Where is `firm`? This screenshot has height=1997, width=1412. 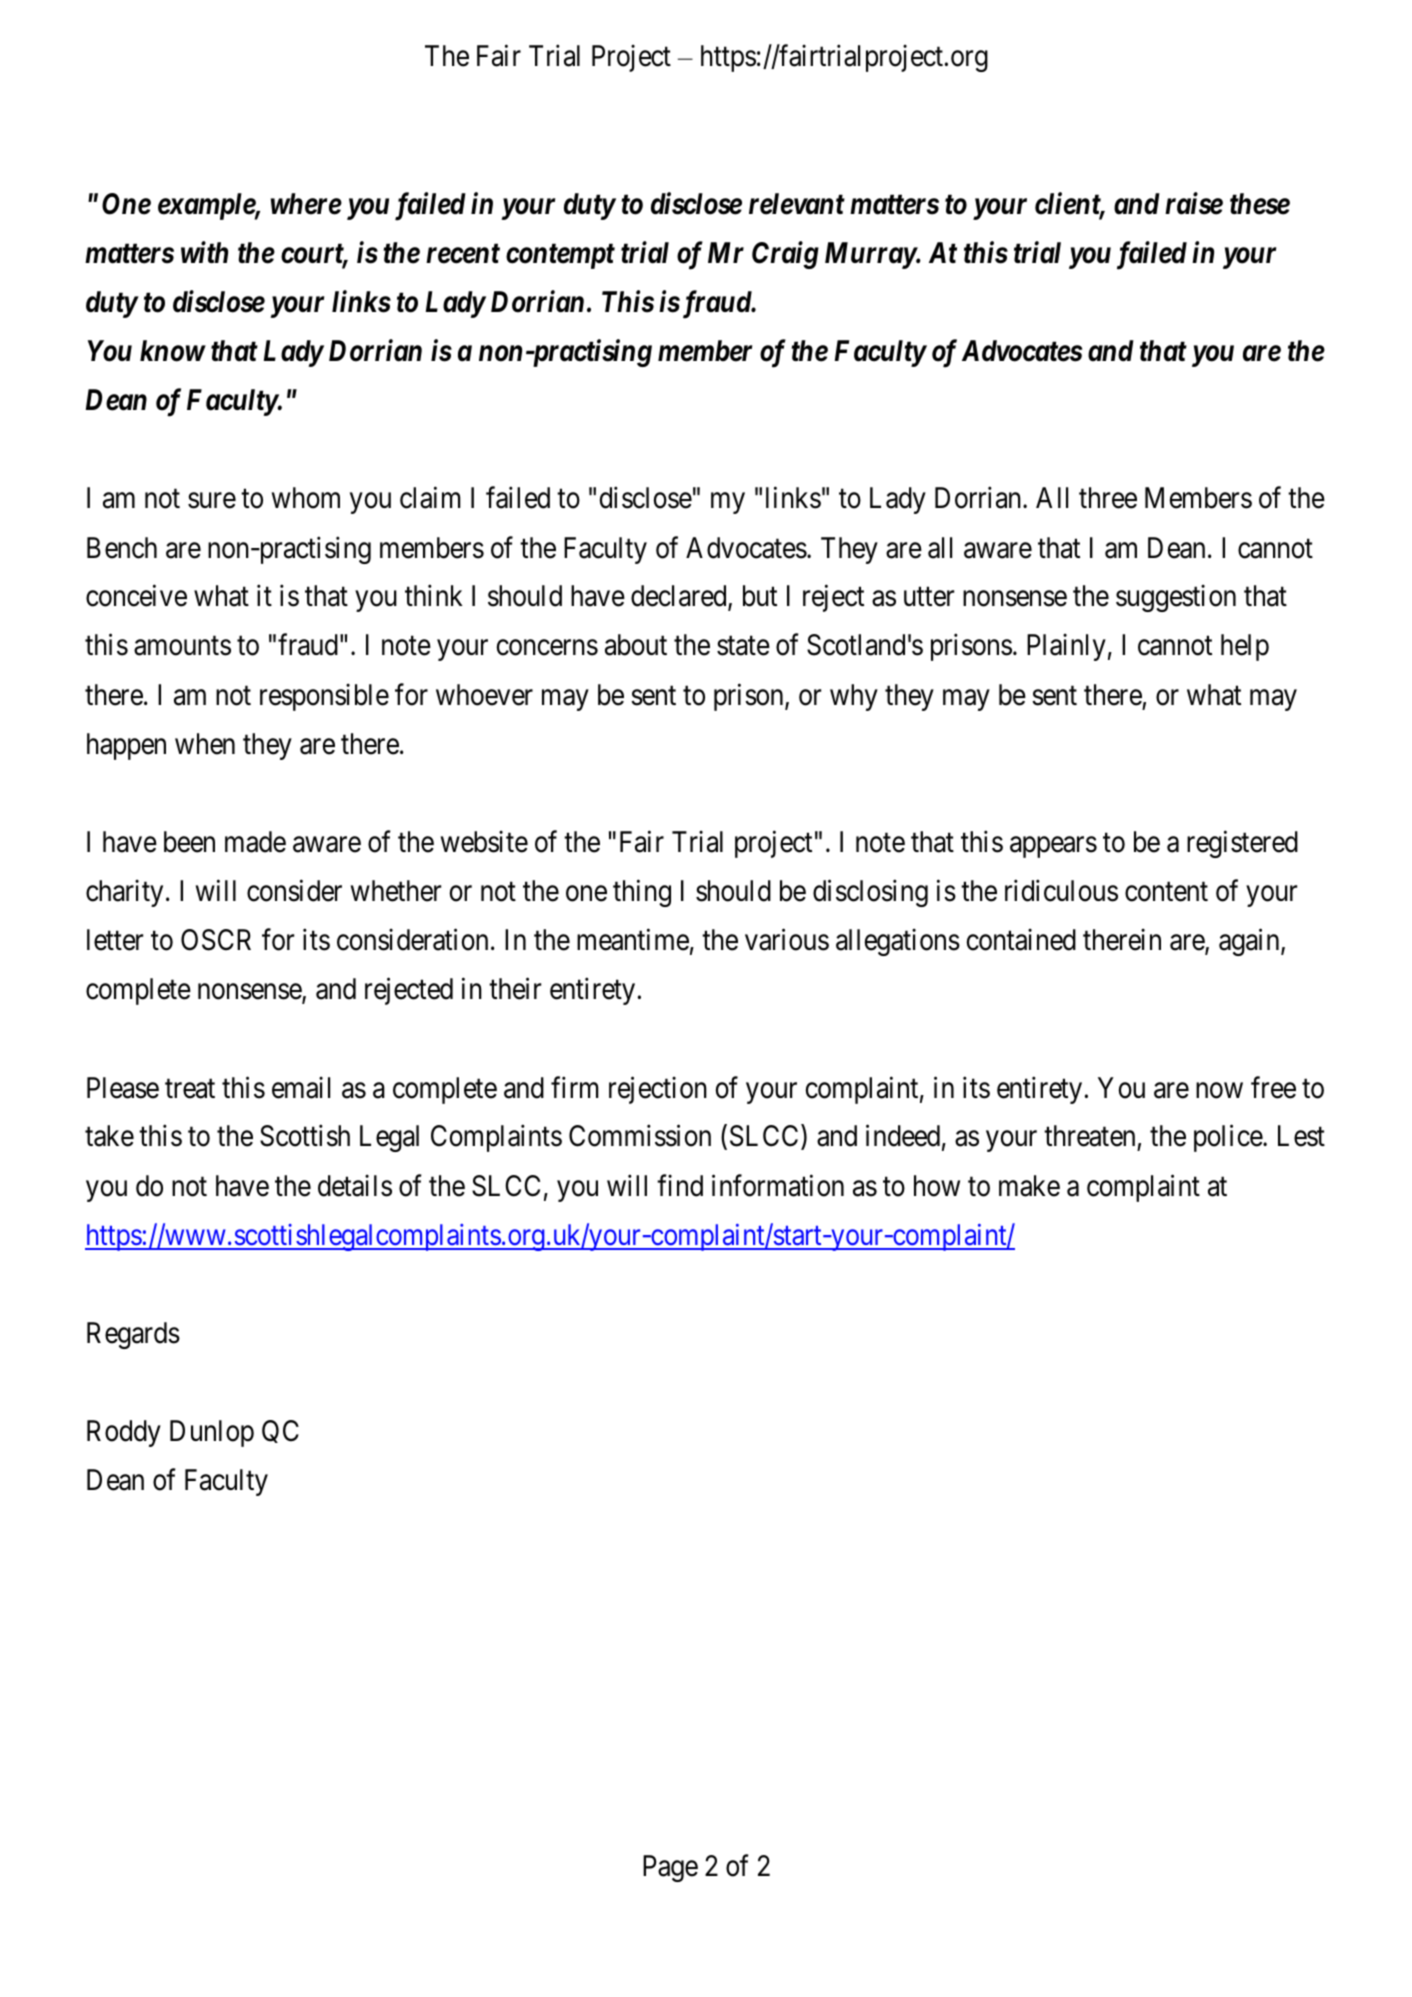 firm is located at coordinates (575, 1087).
